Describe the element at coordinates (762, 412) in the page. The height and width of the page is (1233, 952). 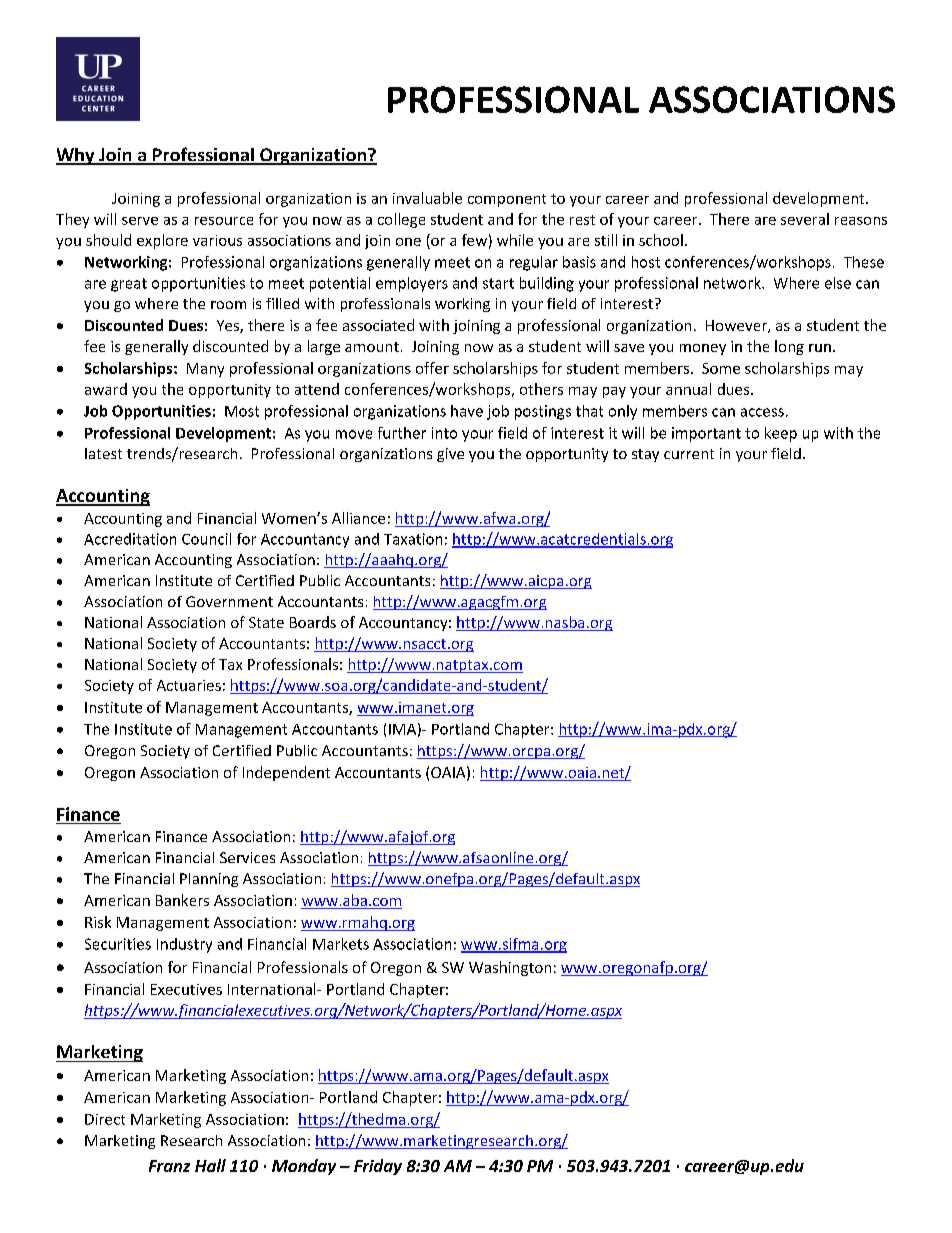
I see `access` at that location.
